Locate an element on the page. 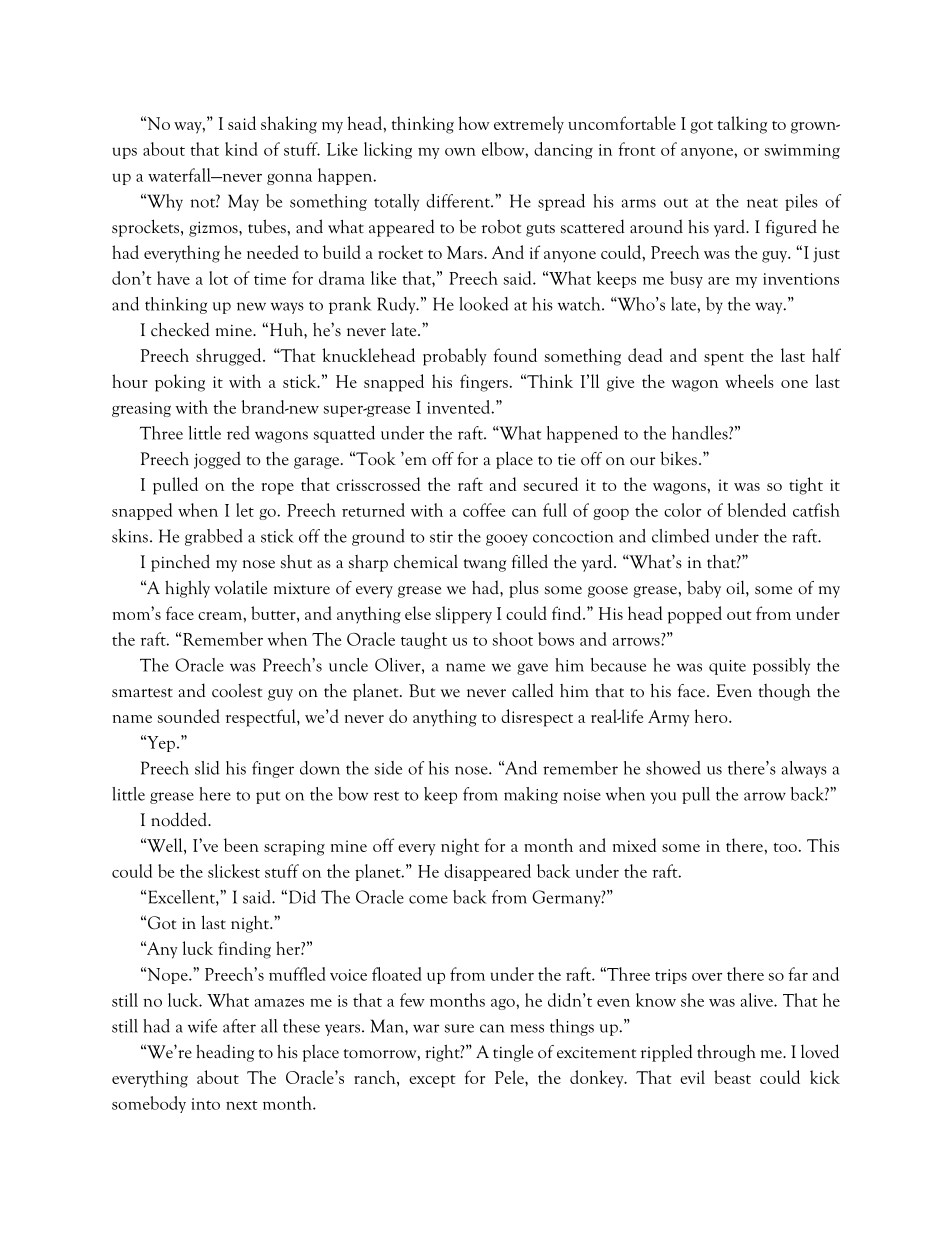  kind is located at coordinates (241, 149).
